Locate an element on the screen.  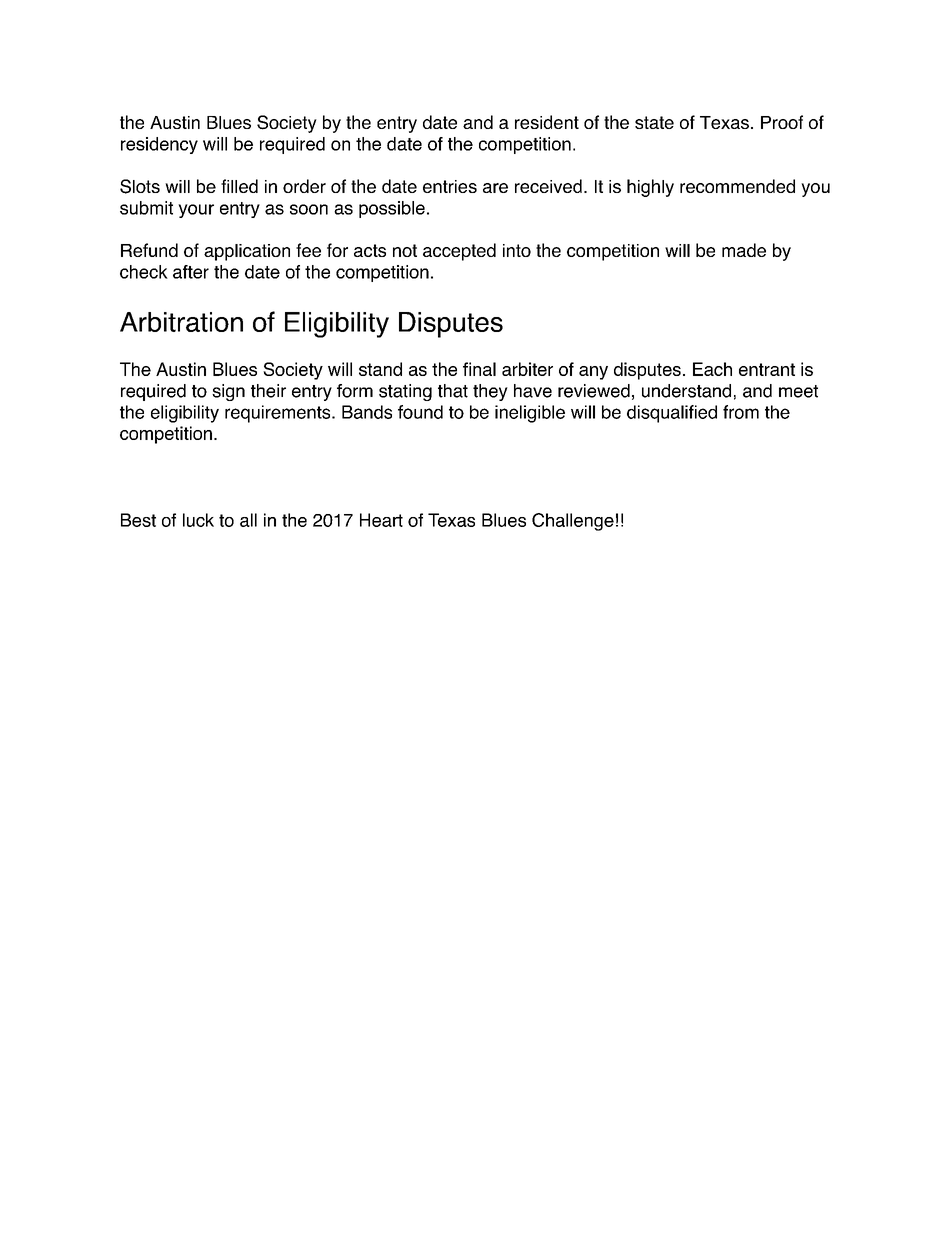
Proof is located at coordinates (782, 122).
